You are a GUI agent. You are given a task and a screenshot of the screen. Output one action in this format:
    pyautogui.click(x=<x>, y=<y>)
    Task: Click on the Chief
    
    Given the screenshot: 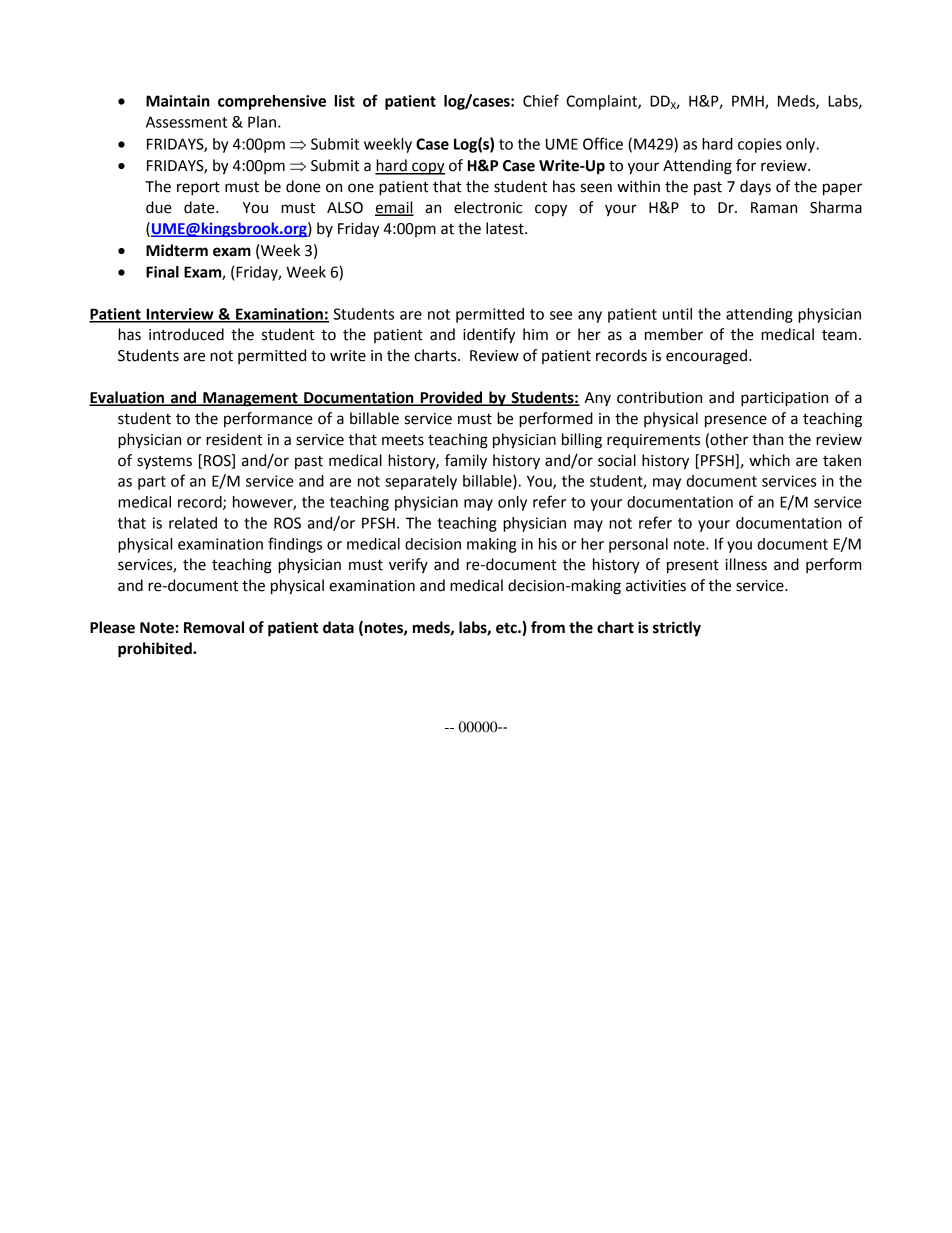 What is the action you would take?
    pyautogui.click(x=541, y=100)
